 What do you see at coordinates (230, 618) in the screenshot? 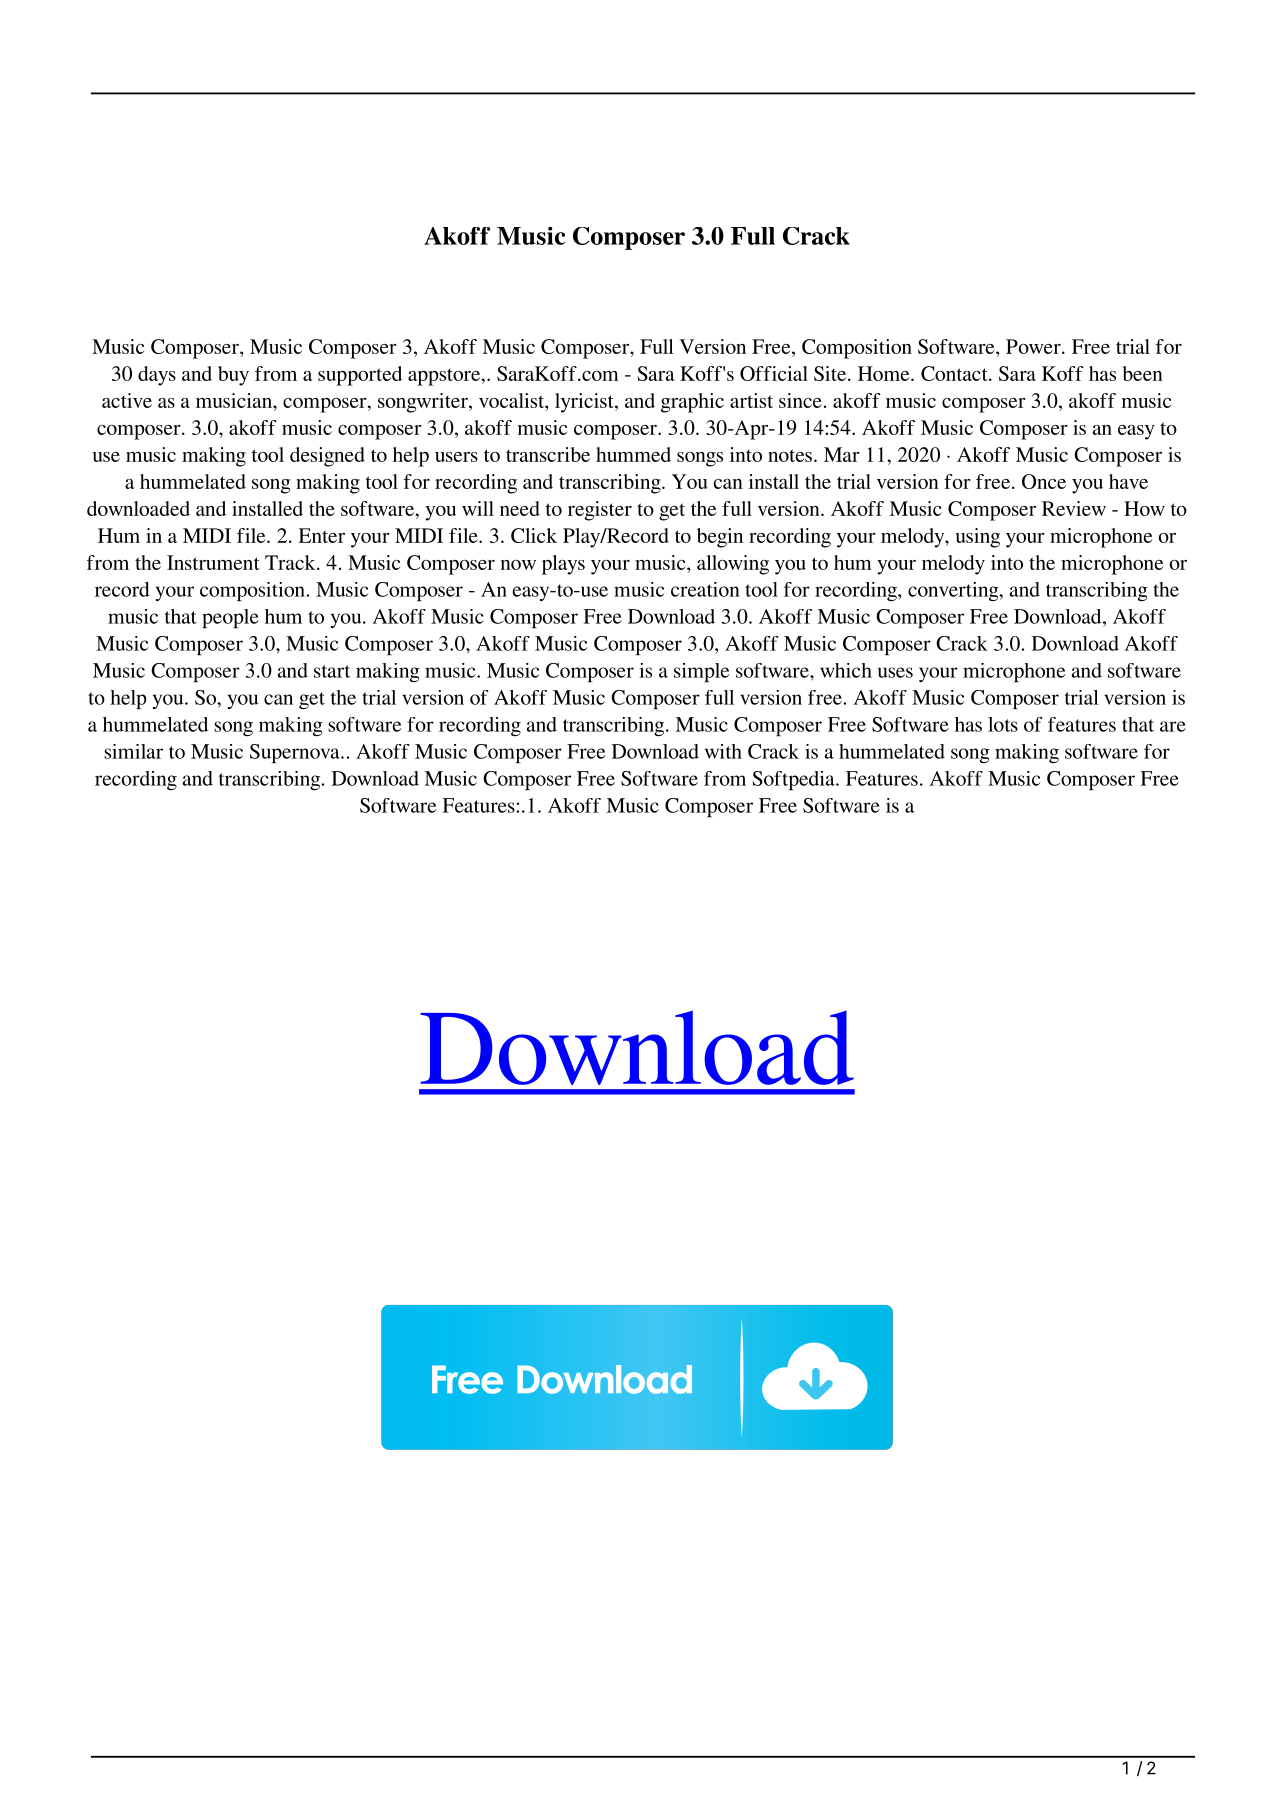
I see `people` at bounding box center [230, 618].
